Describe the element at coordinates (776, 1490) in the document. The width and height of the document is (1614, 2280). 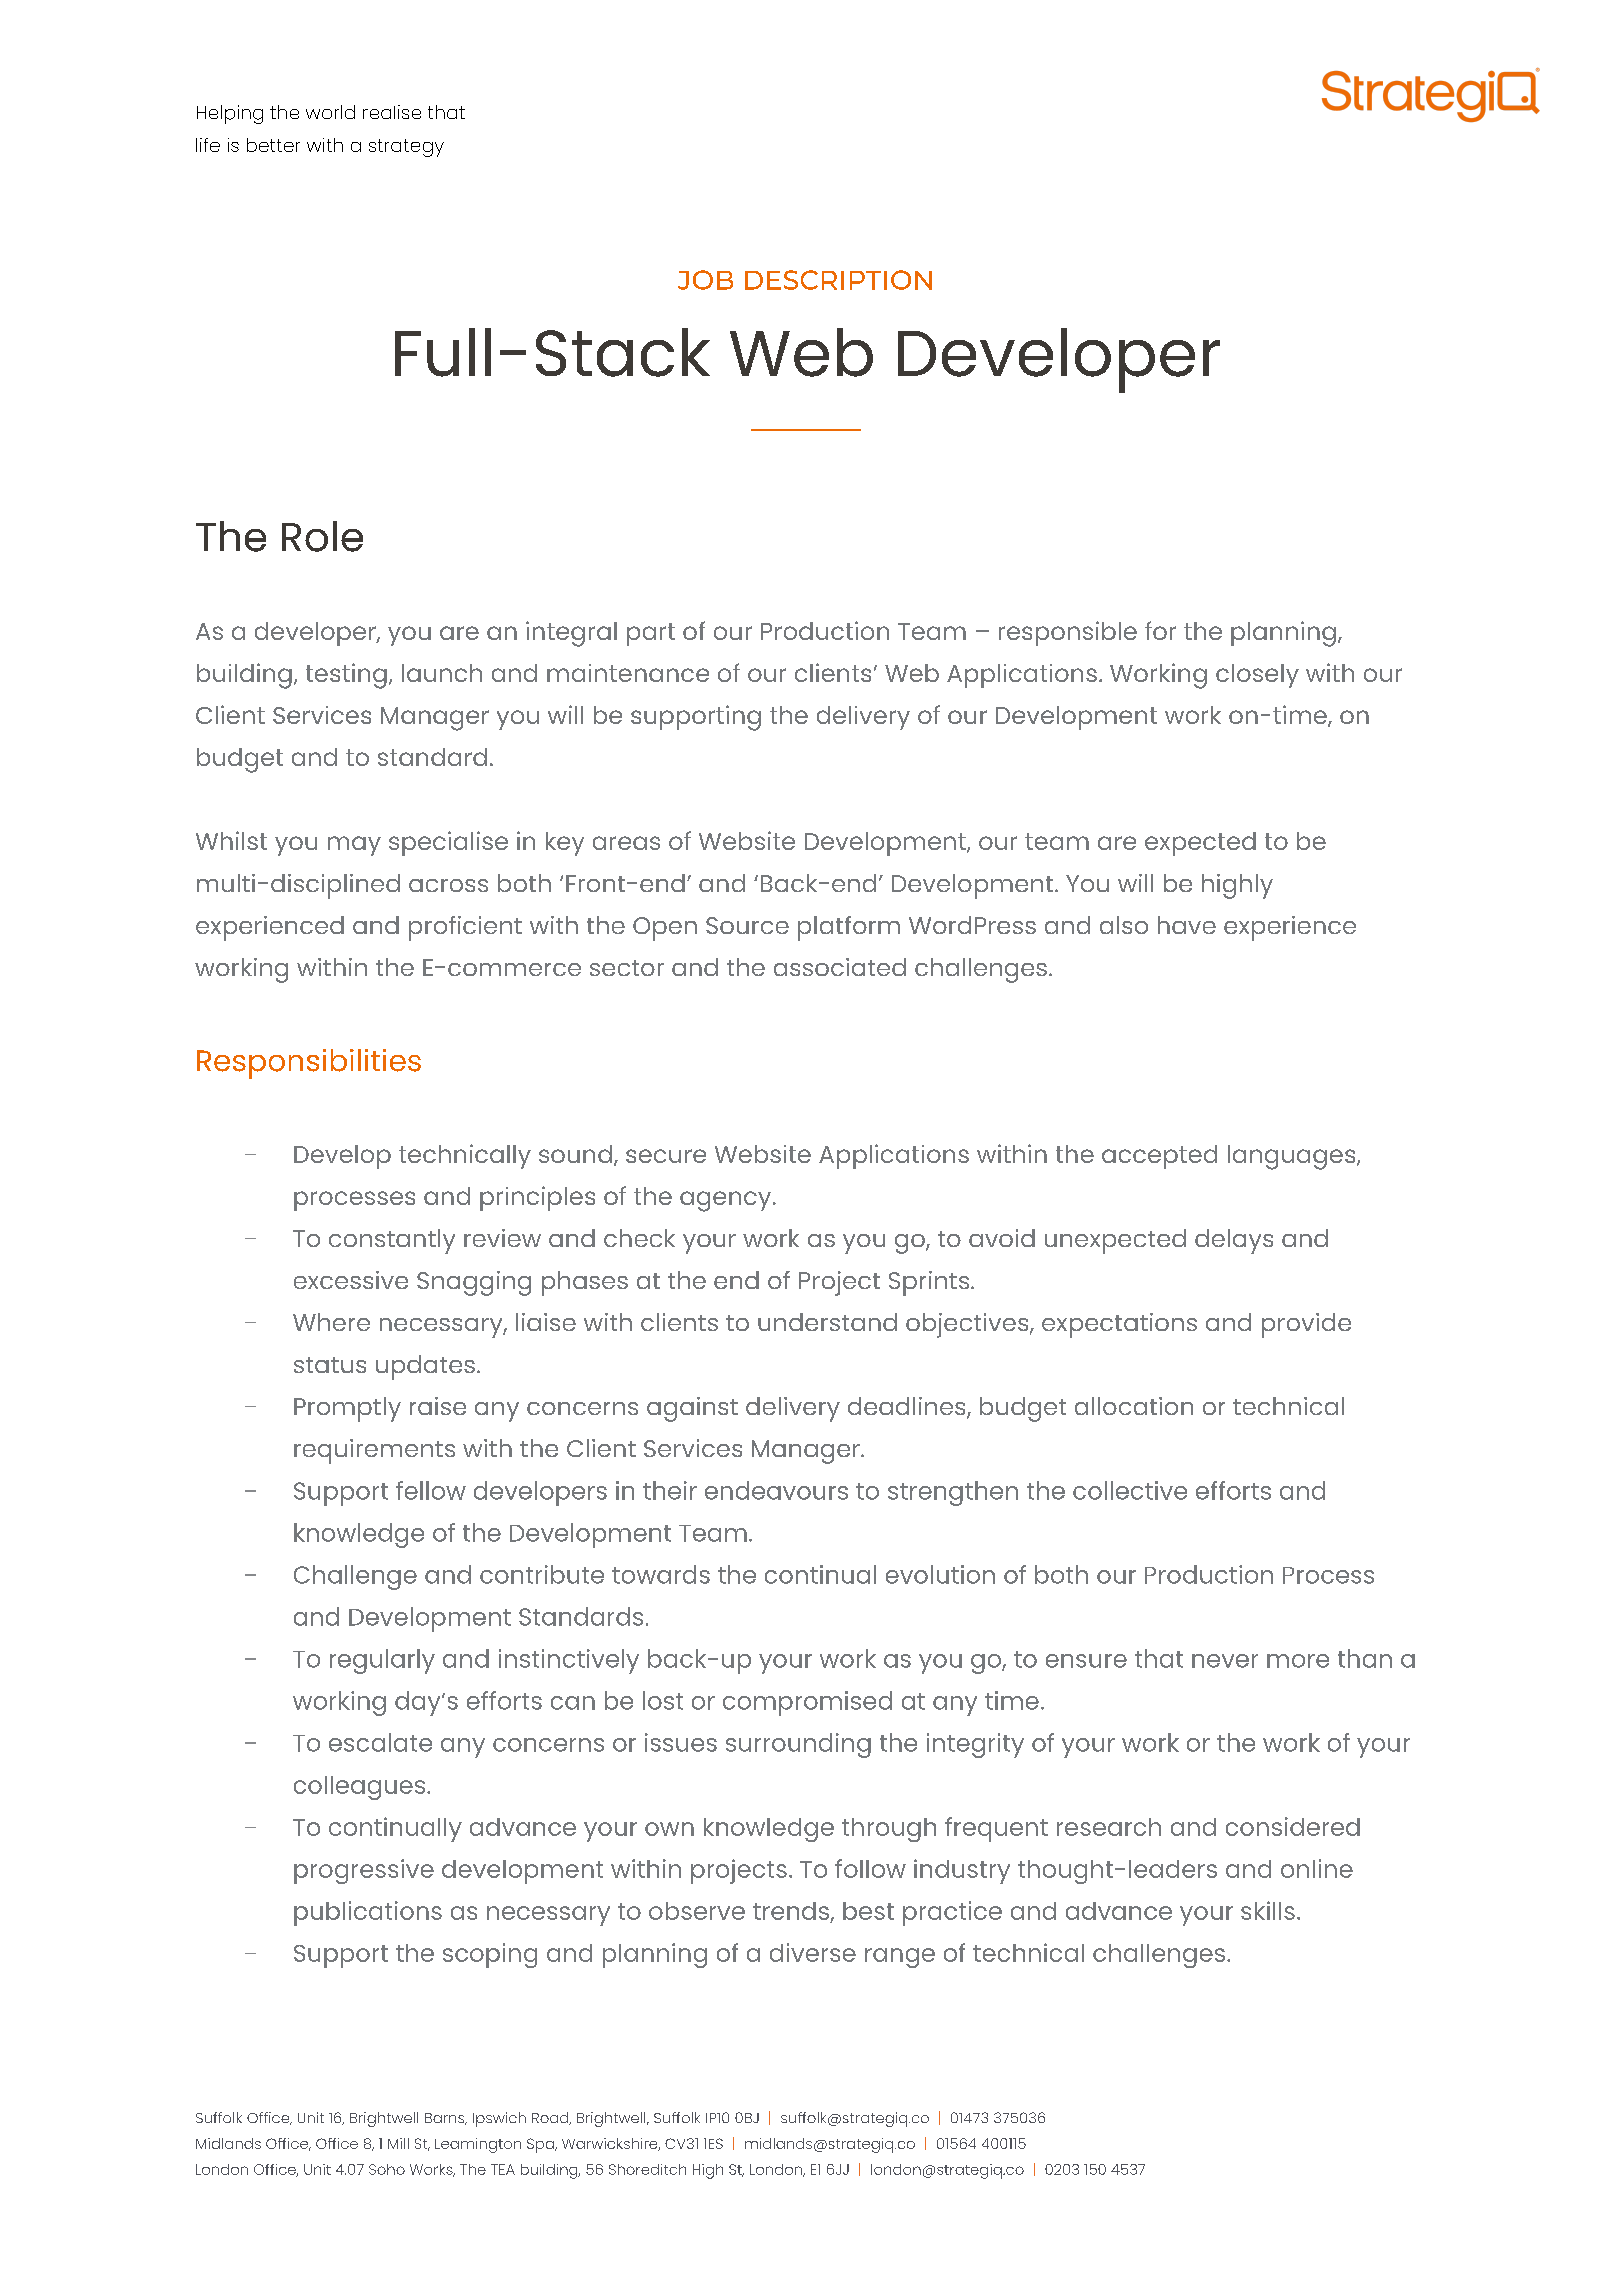
I see `endeavours` at that location.
